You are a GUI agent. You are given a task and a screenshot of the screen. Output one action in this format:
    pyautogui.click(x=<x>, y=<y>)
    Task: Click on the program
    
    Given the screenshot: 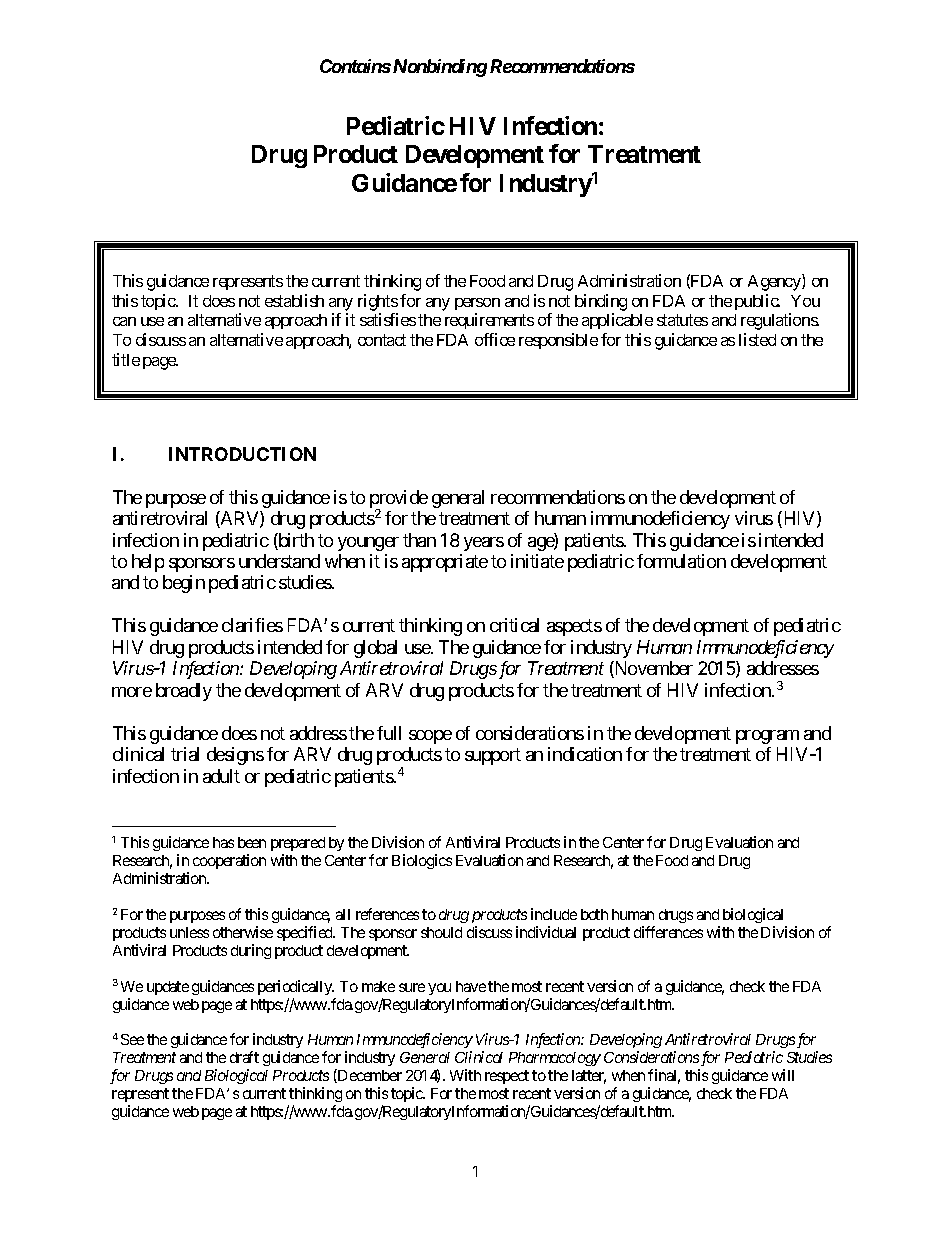 What is the action you would take?
    pyautogui.click(x=767, y=737)
